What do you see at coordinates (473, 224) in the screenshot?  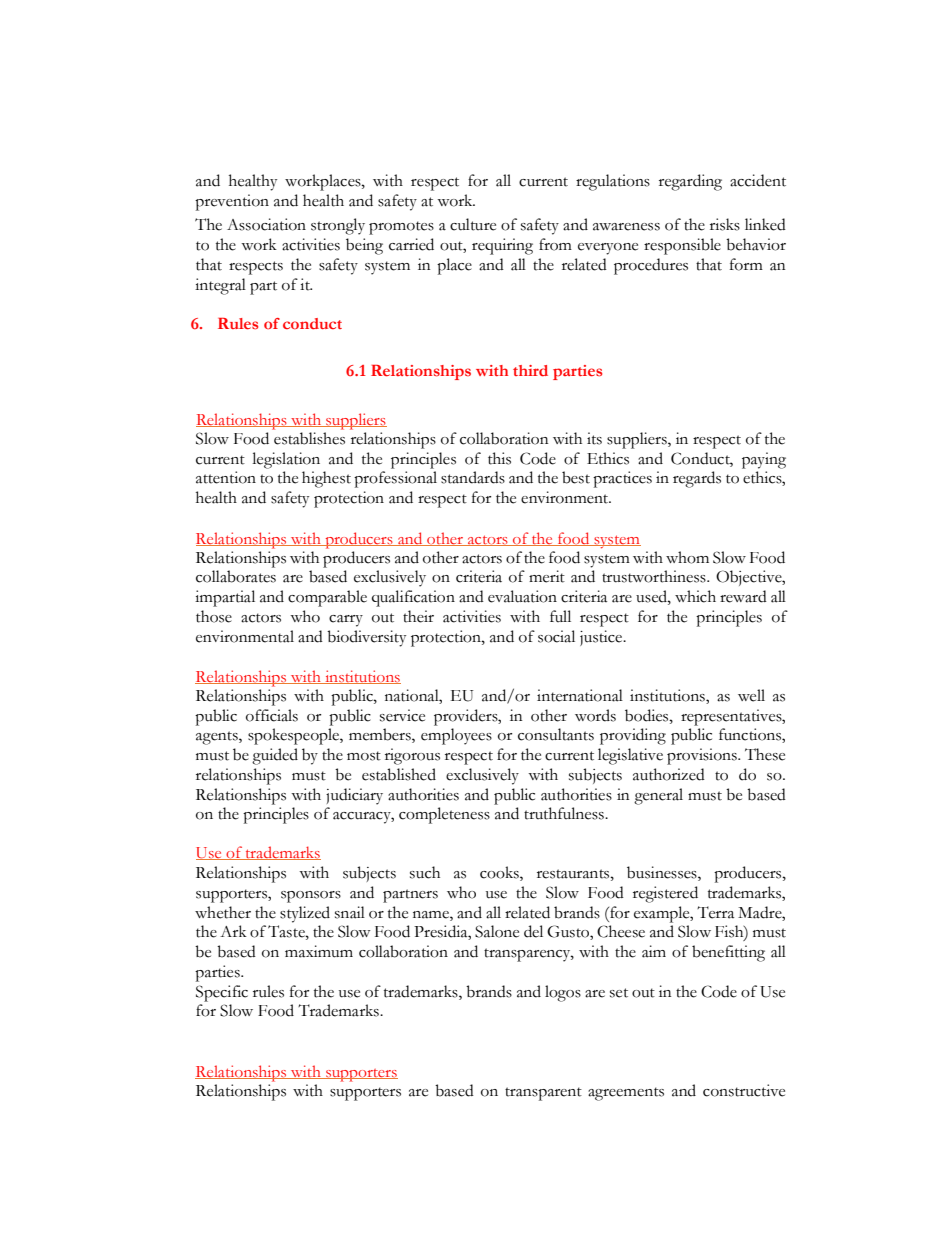 I see `culture` at bounding box center [473, 224].
